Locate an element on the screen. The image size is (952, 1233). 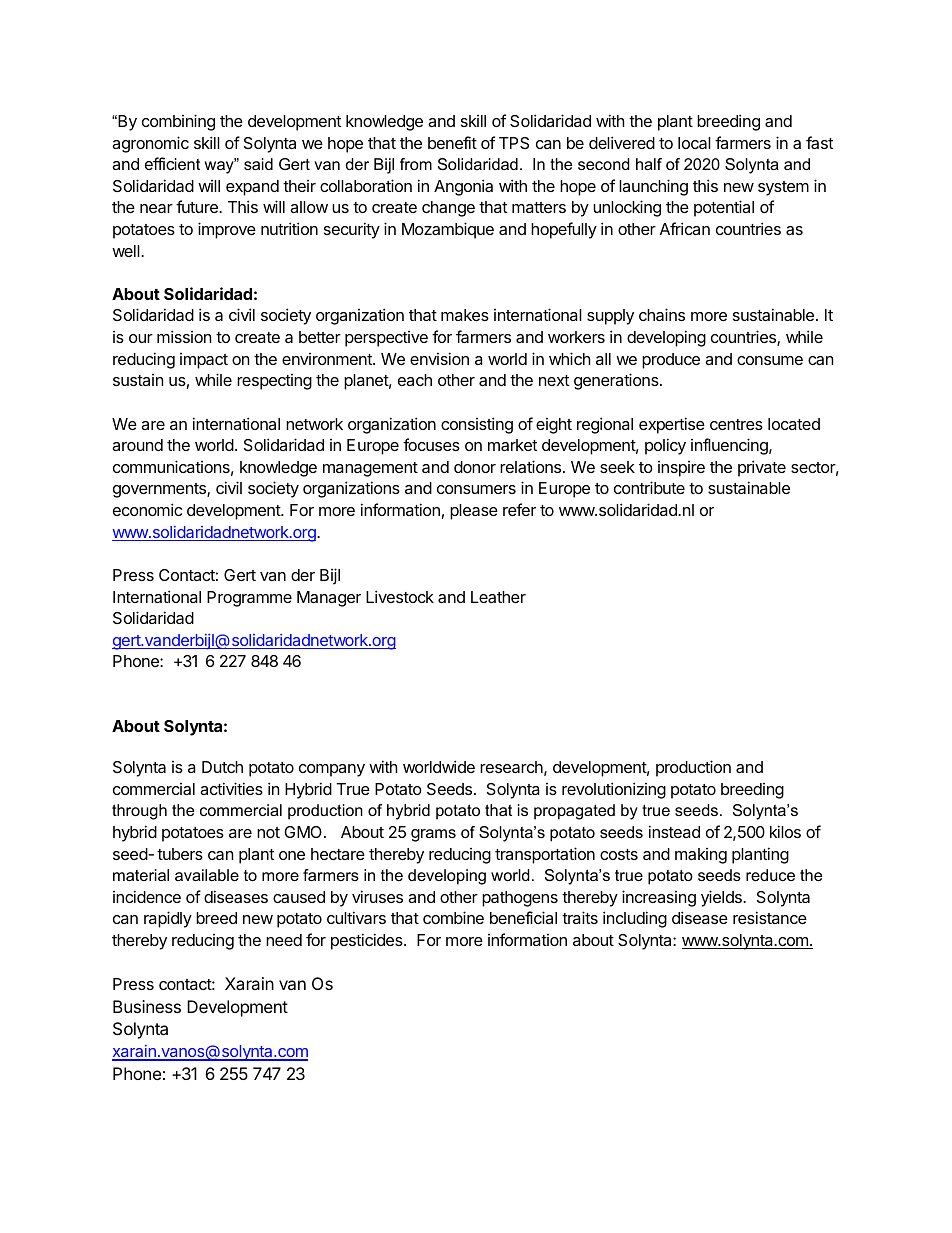
Dutch is located at coordinates (222, 767).
